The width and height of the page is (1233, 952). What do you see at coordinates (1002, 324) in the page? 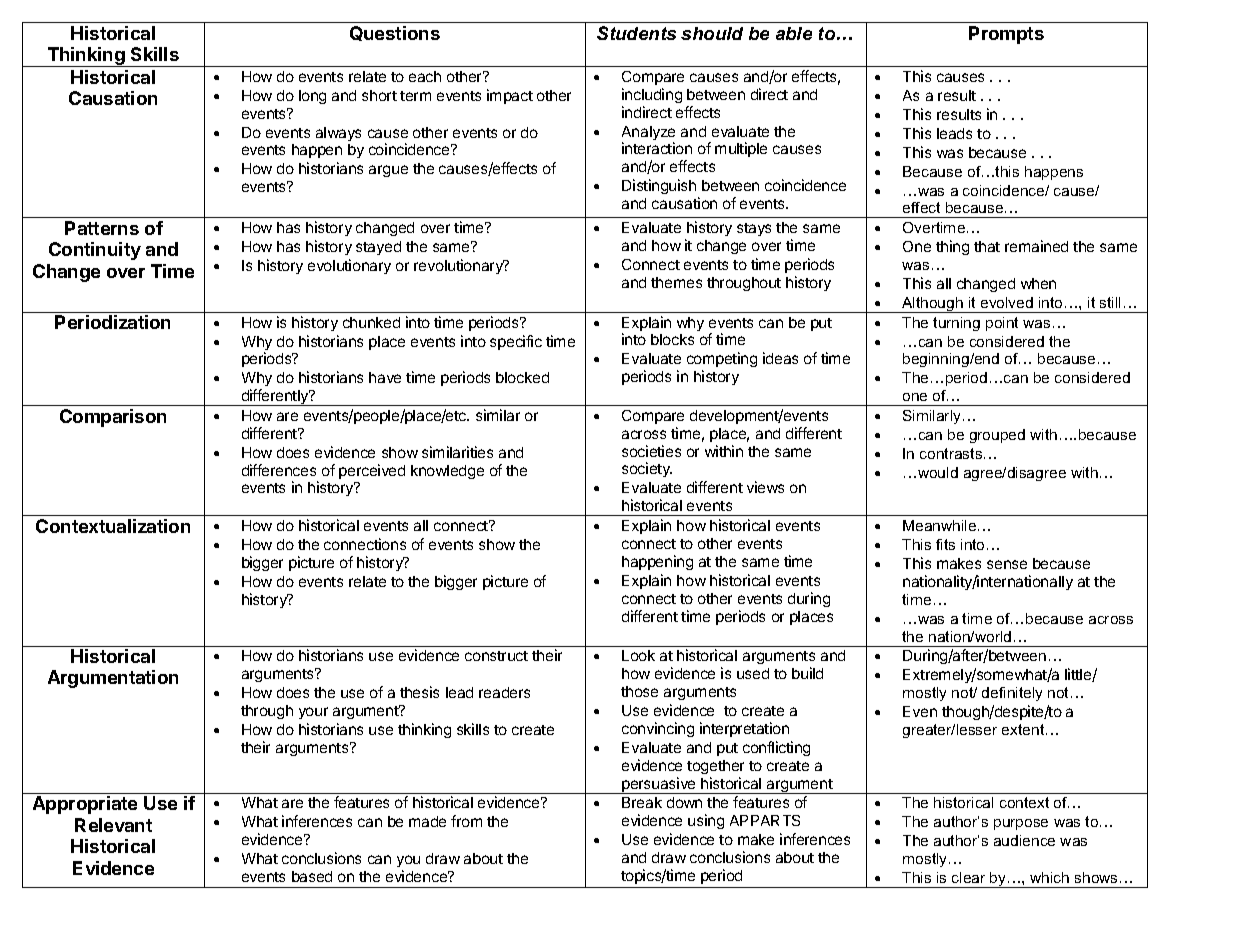
I see `point` at bounding box center [1002, 324].
